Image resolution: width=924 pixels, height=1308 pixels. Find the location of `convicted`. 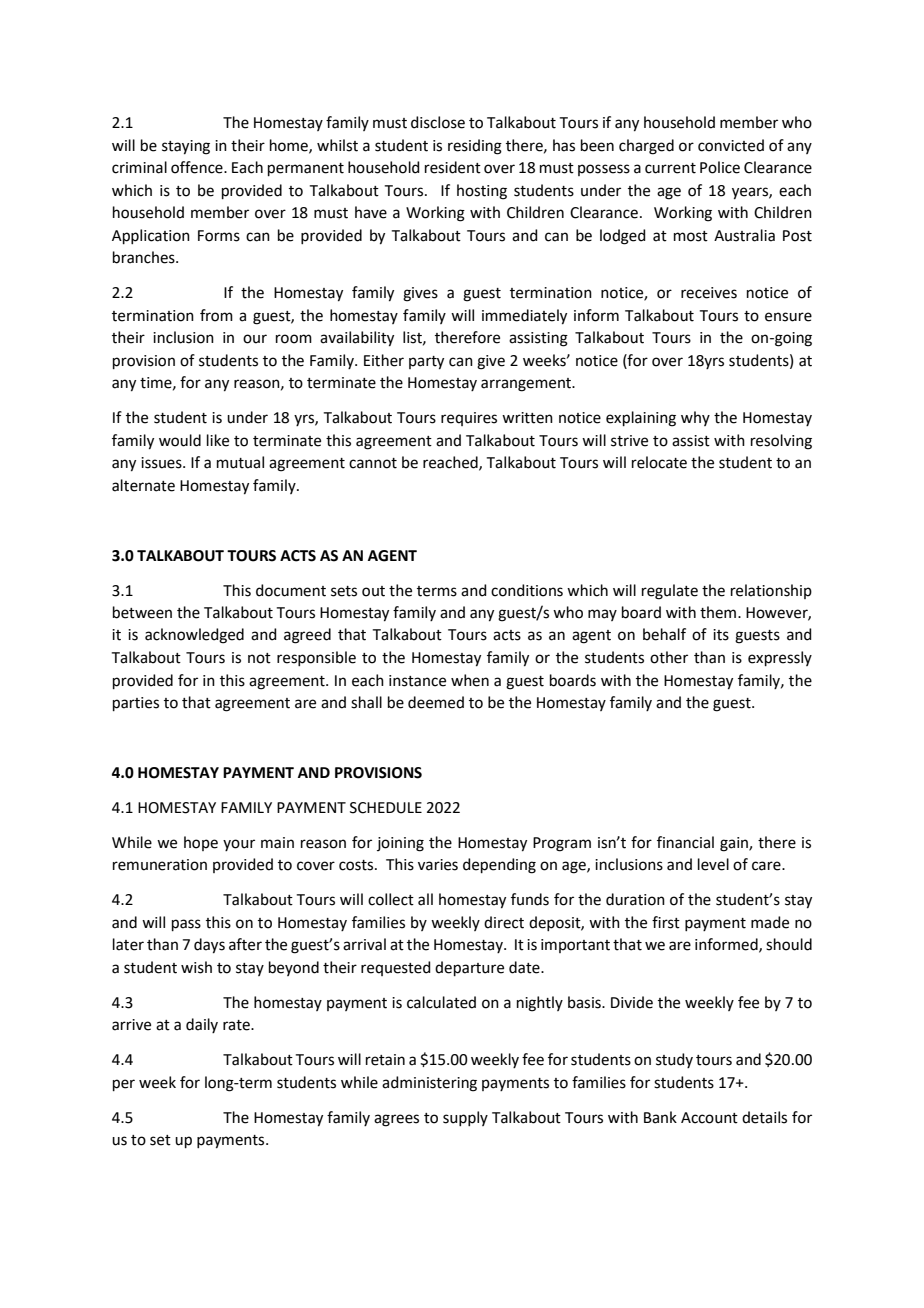

convicted is located at coordinates (731, 145).
